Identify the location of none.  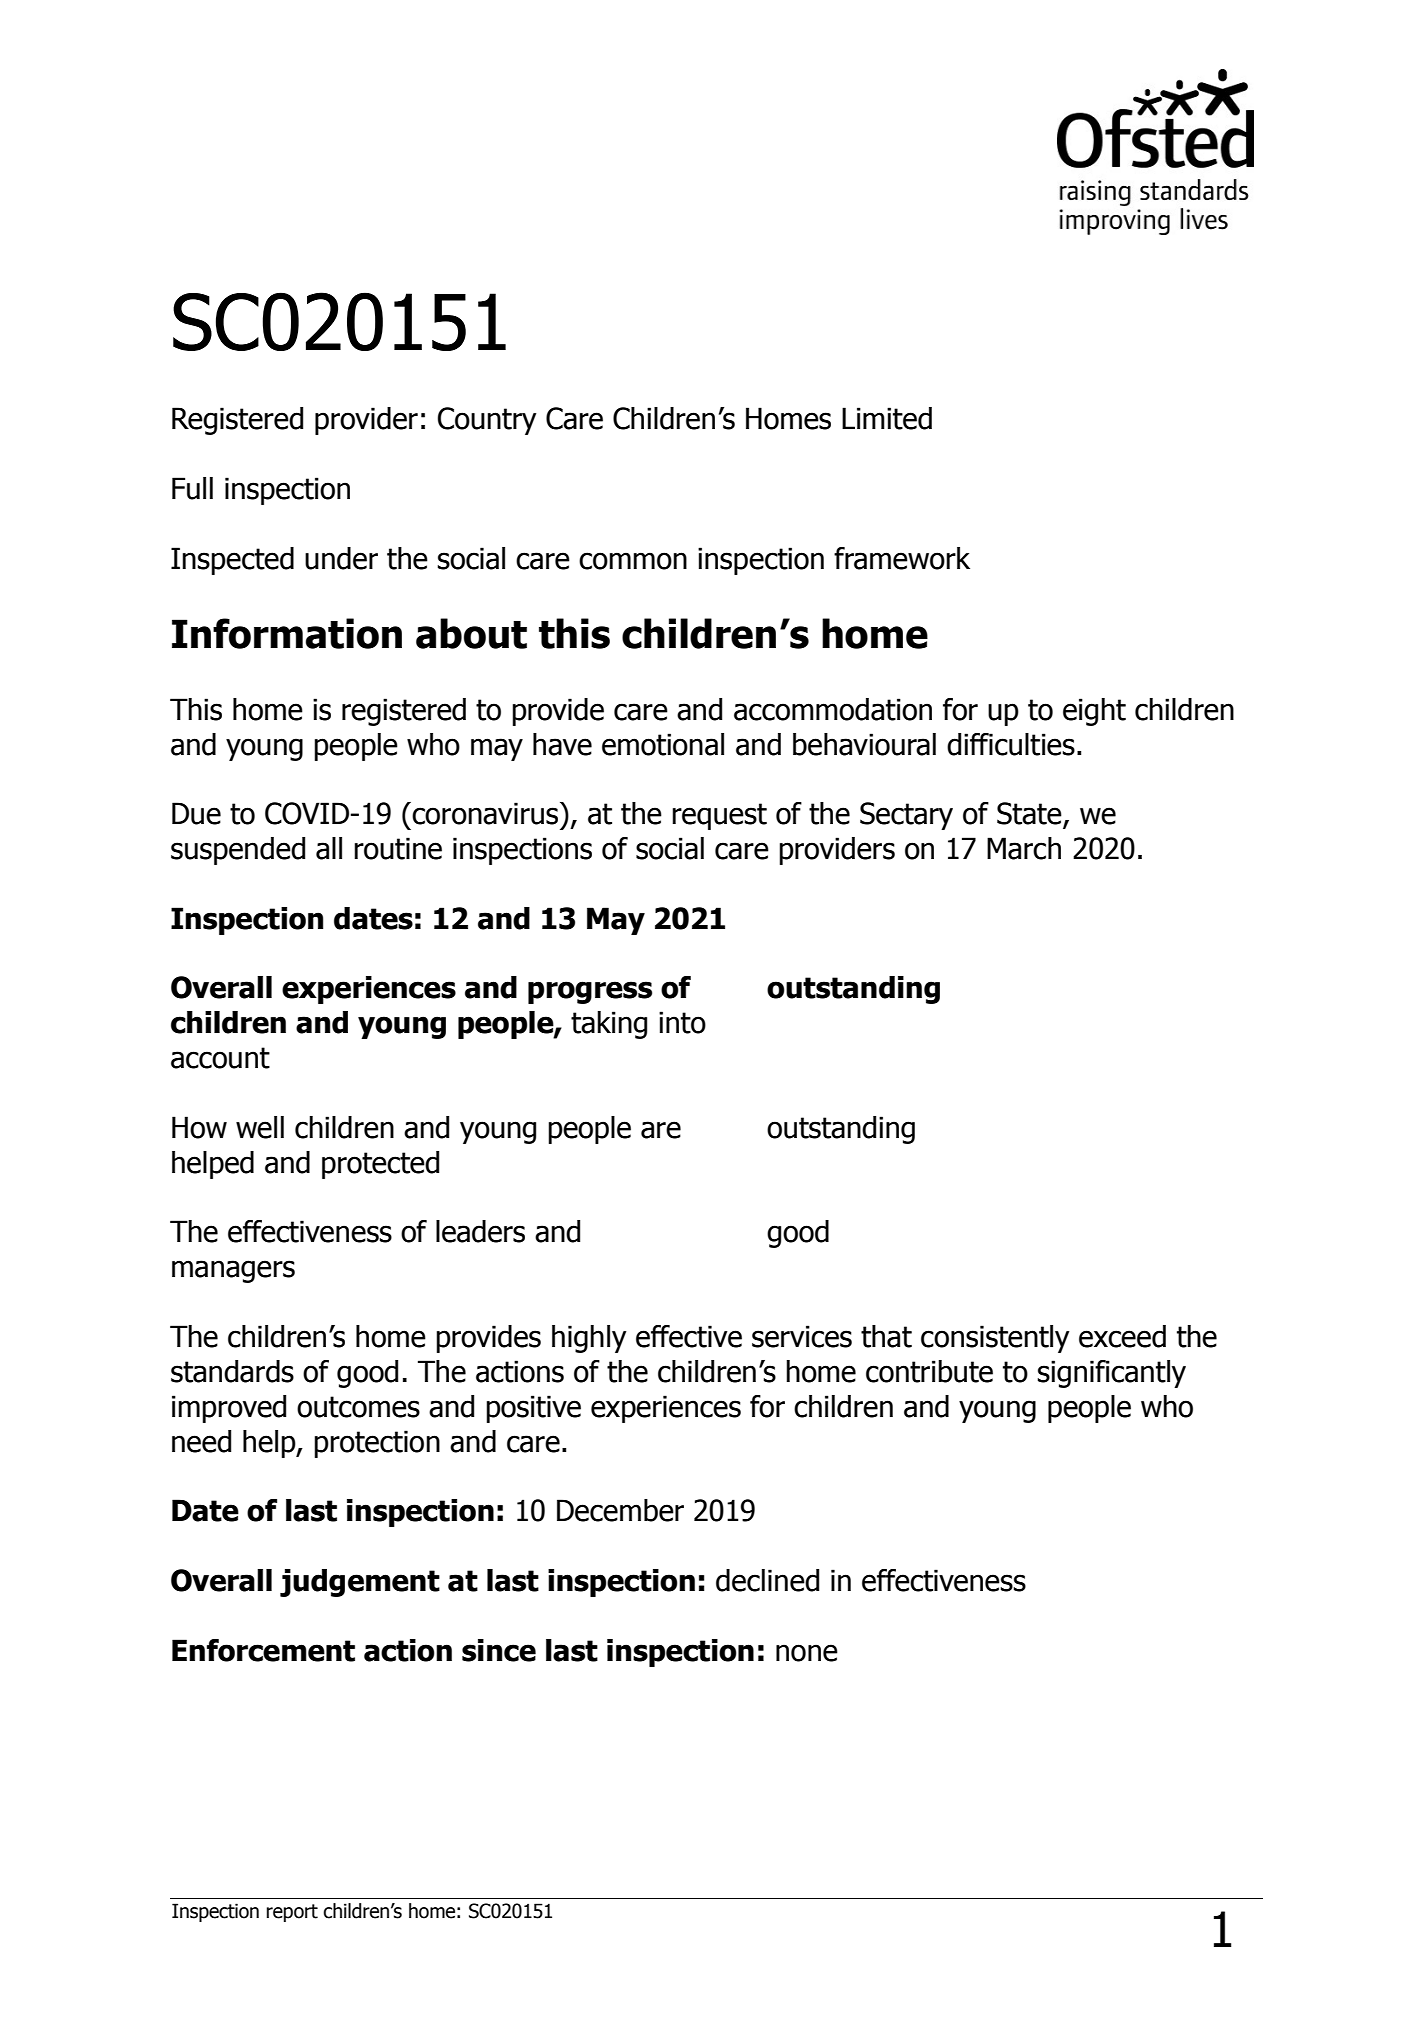
(807, 1653).
